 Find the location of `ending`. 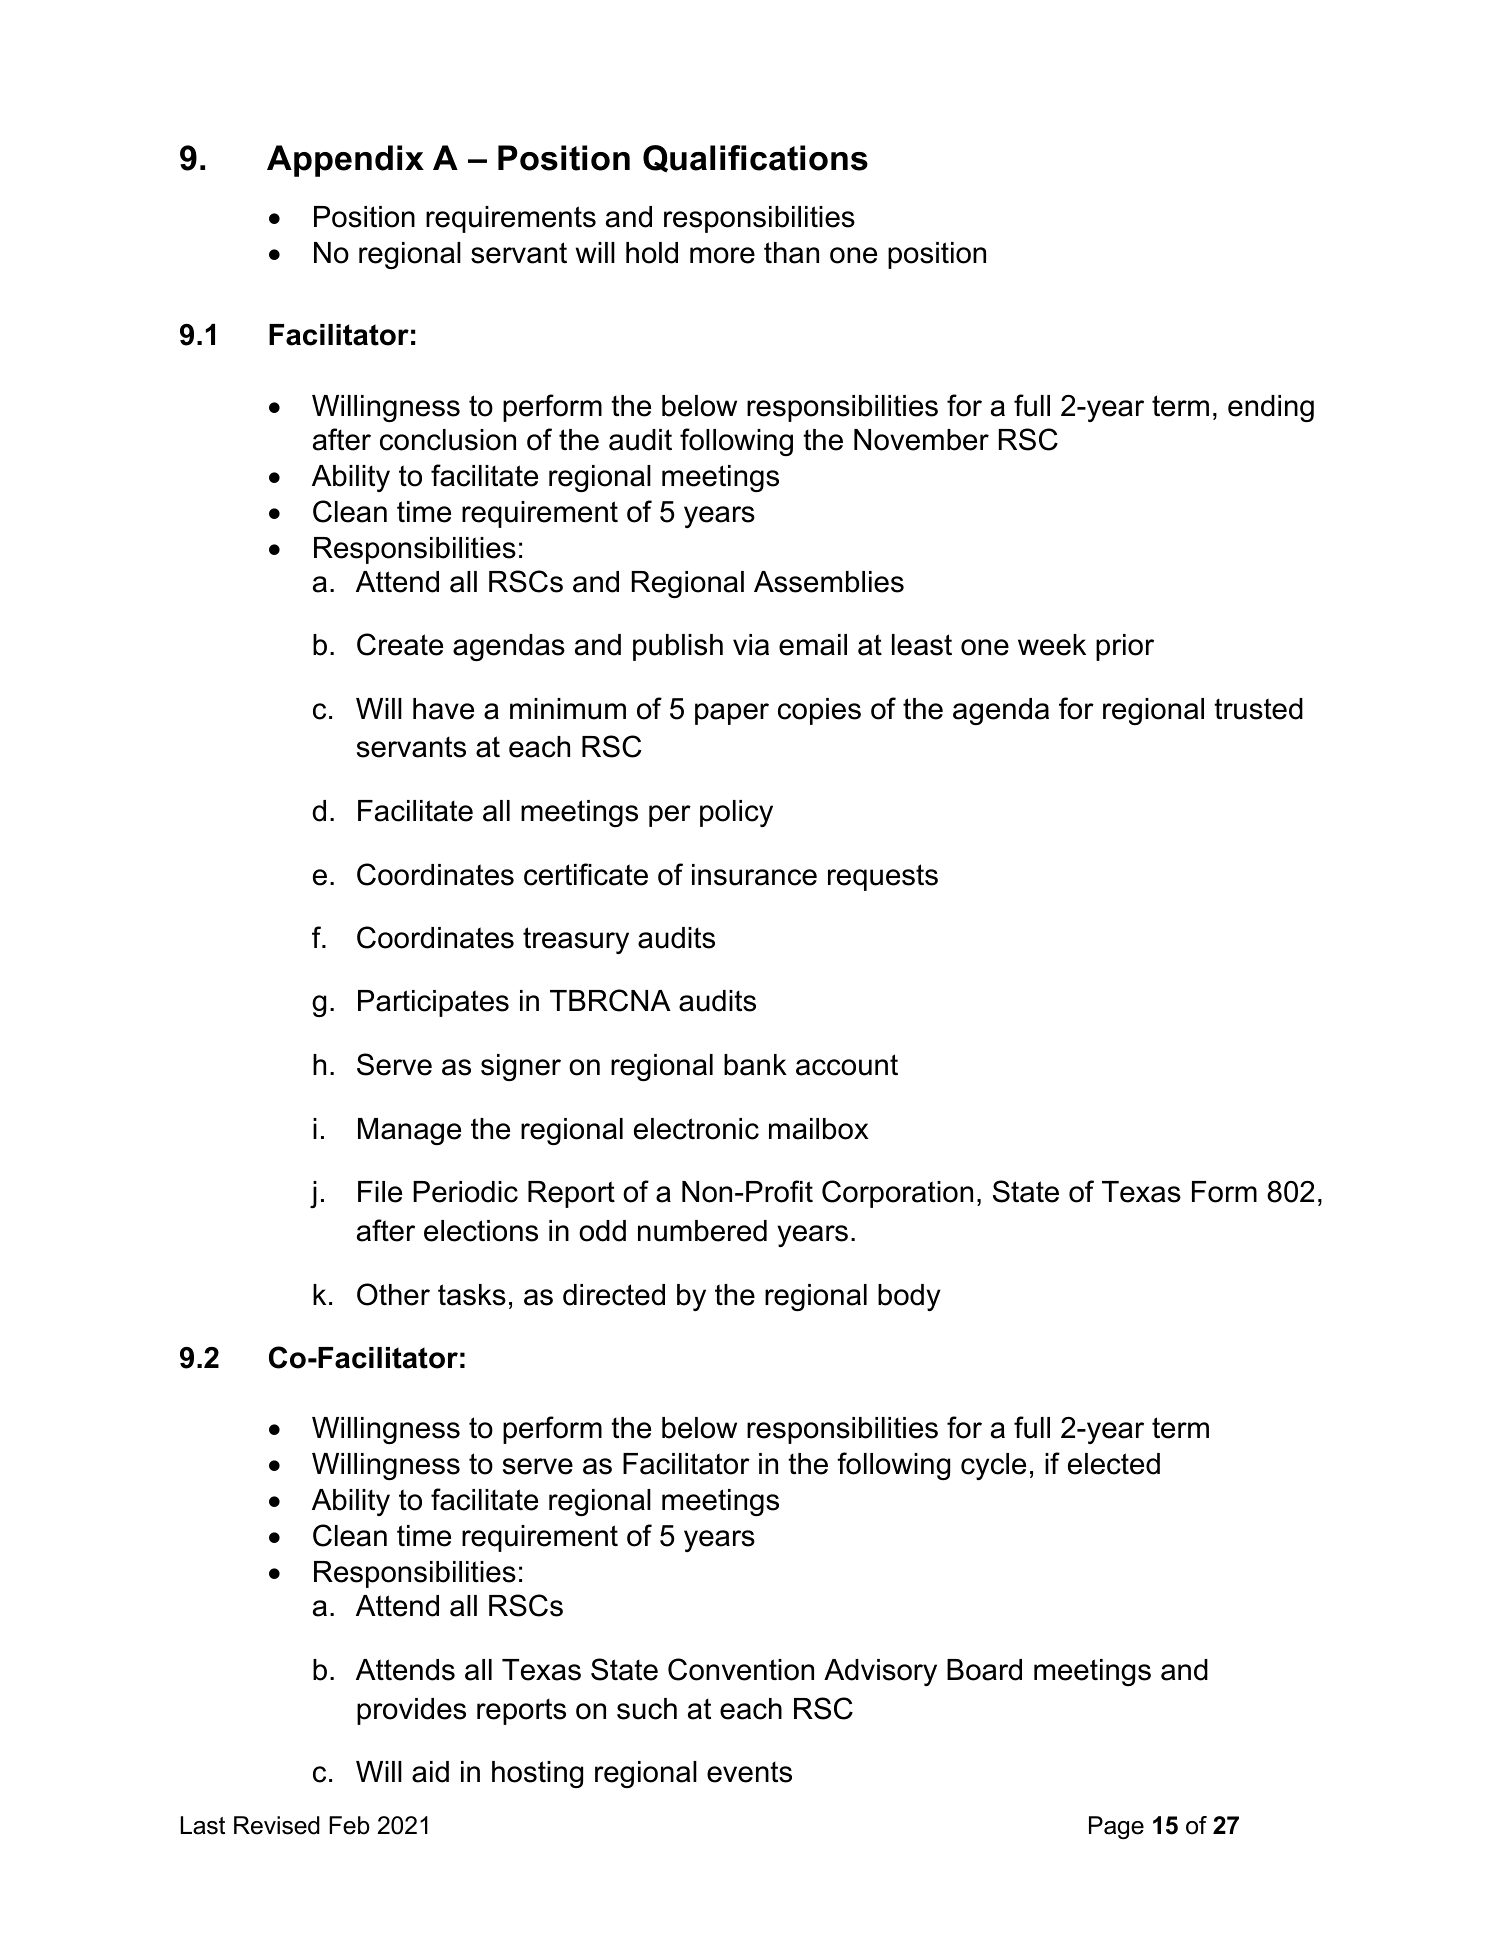

ending is located at coordinates (1271, 408).
